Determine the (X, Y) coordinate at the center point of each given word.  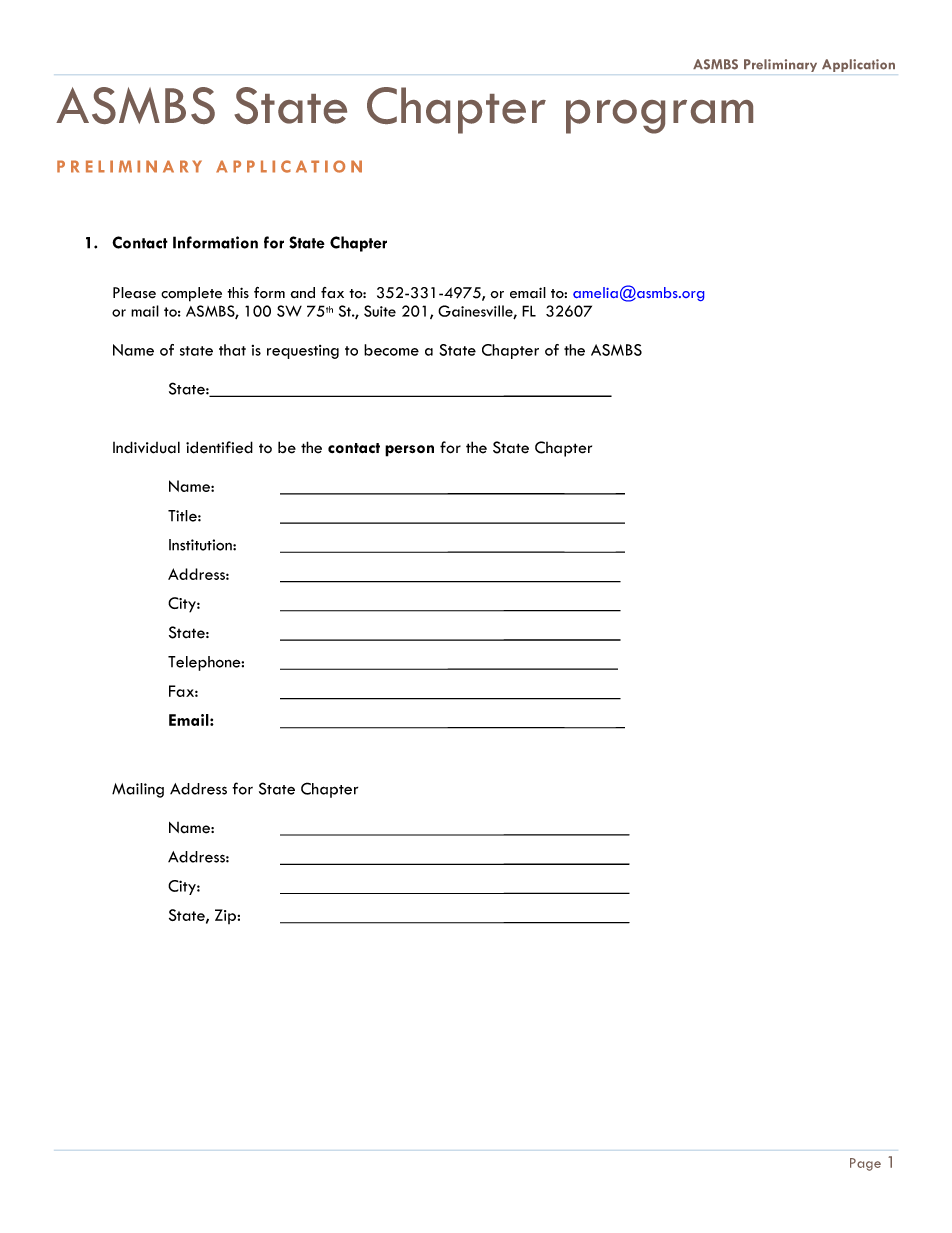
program (659, 117)
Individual (146, 447)
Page (865, 1164)
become (391, 350)
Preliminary (780, 65)
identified (219, 447)
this (238, 292)
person (409, 451)
